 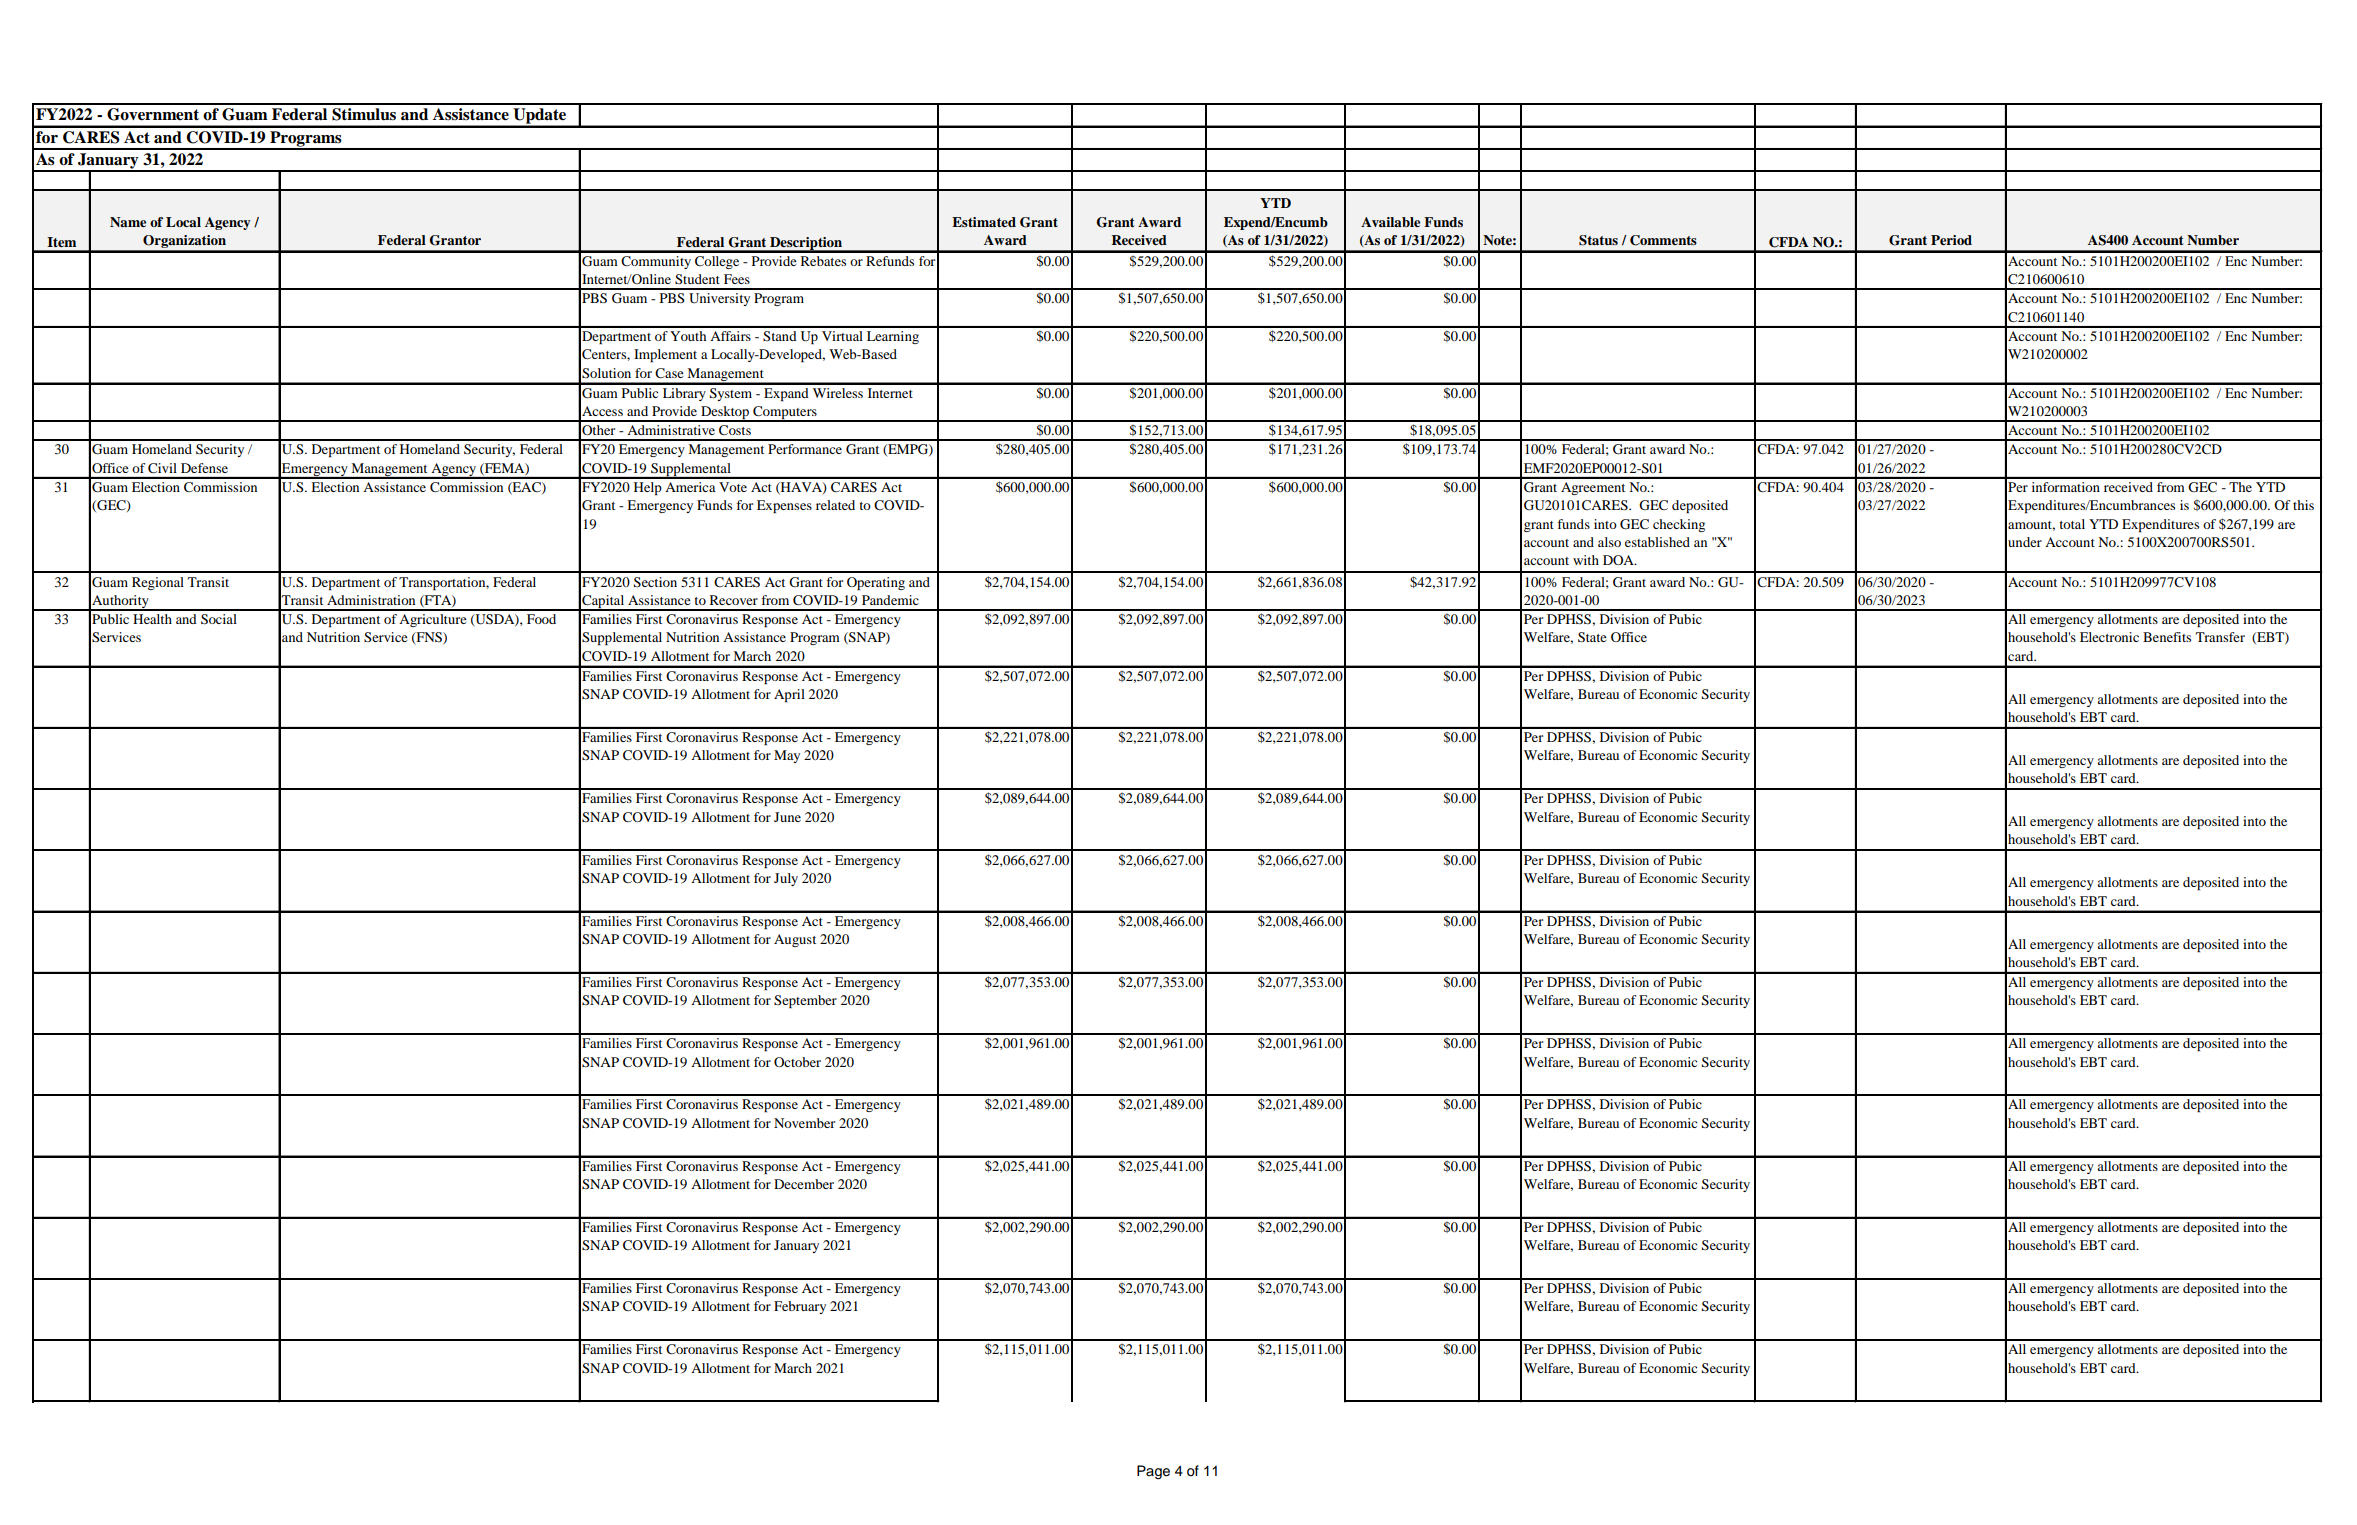 I want to click on February, so click(x=800, y=1307).
